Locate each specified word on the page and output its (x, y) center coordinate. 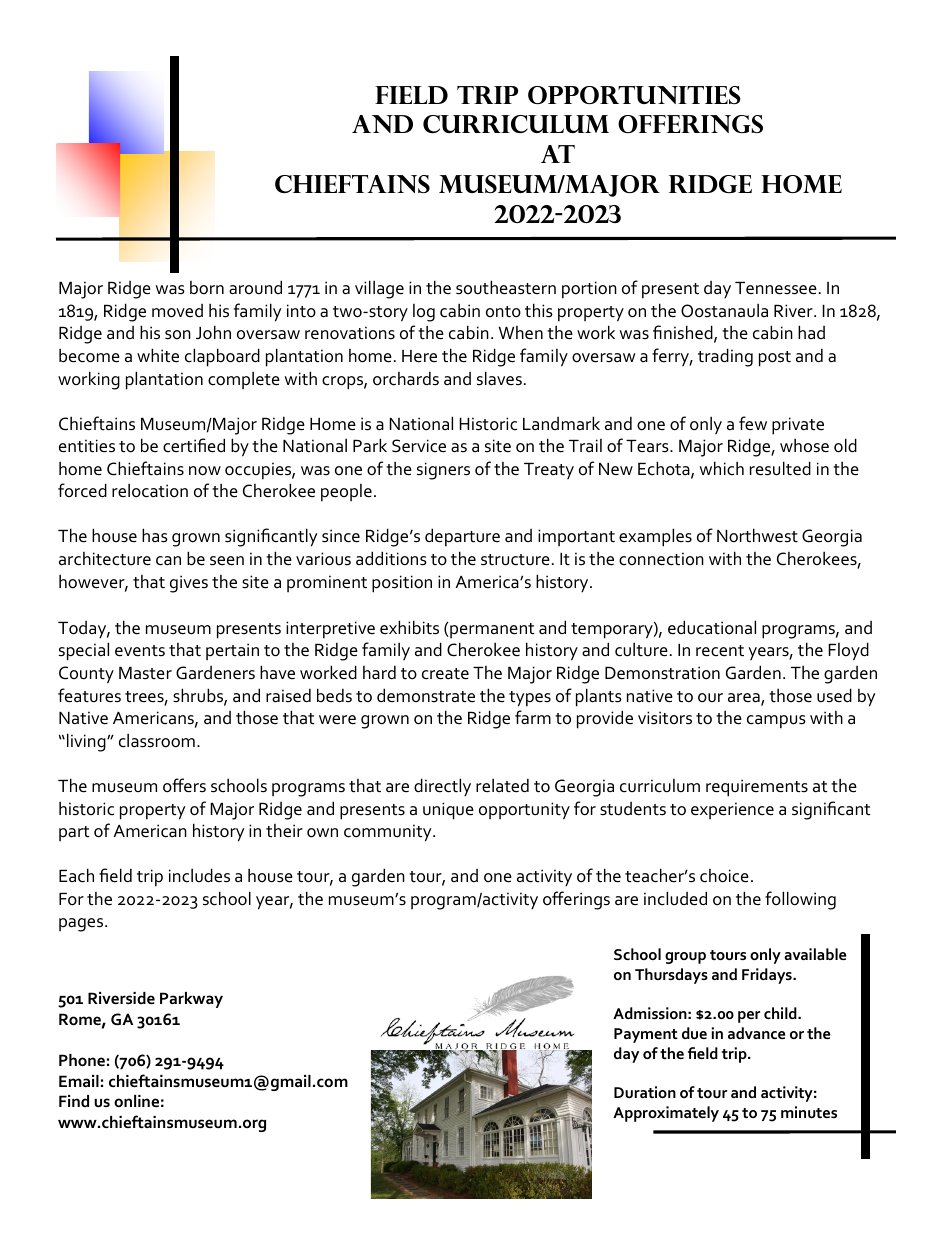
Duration (645, 1092)
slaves (499, 378)
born (207, 288)
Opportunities (634, 95)
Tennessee (776, 288)
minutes (809, 1112)
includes (199, 875)
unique (448, 811)
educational (712, 627)
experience (732, 810)
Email (79, 1081)
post (775, 359)
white (158, 355)
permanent (491, 630)
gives (189, 584)
